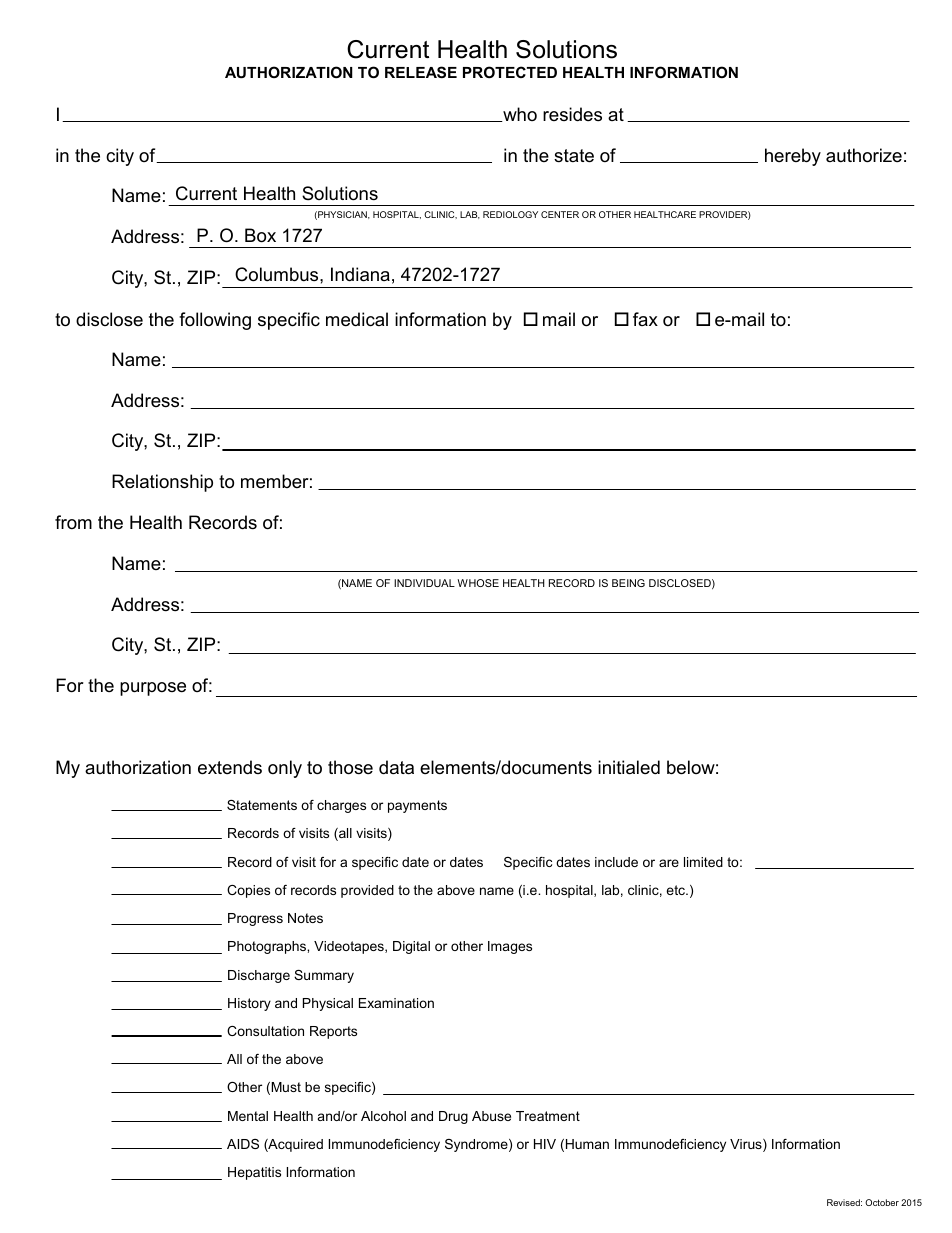 The image size is (952, 1233). What do you see at coordinates (357, 319) in the screenshot?
I see `medical` at bounding box center [357, 319].
